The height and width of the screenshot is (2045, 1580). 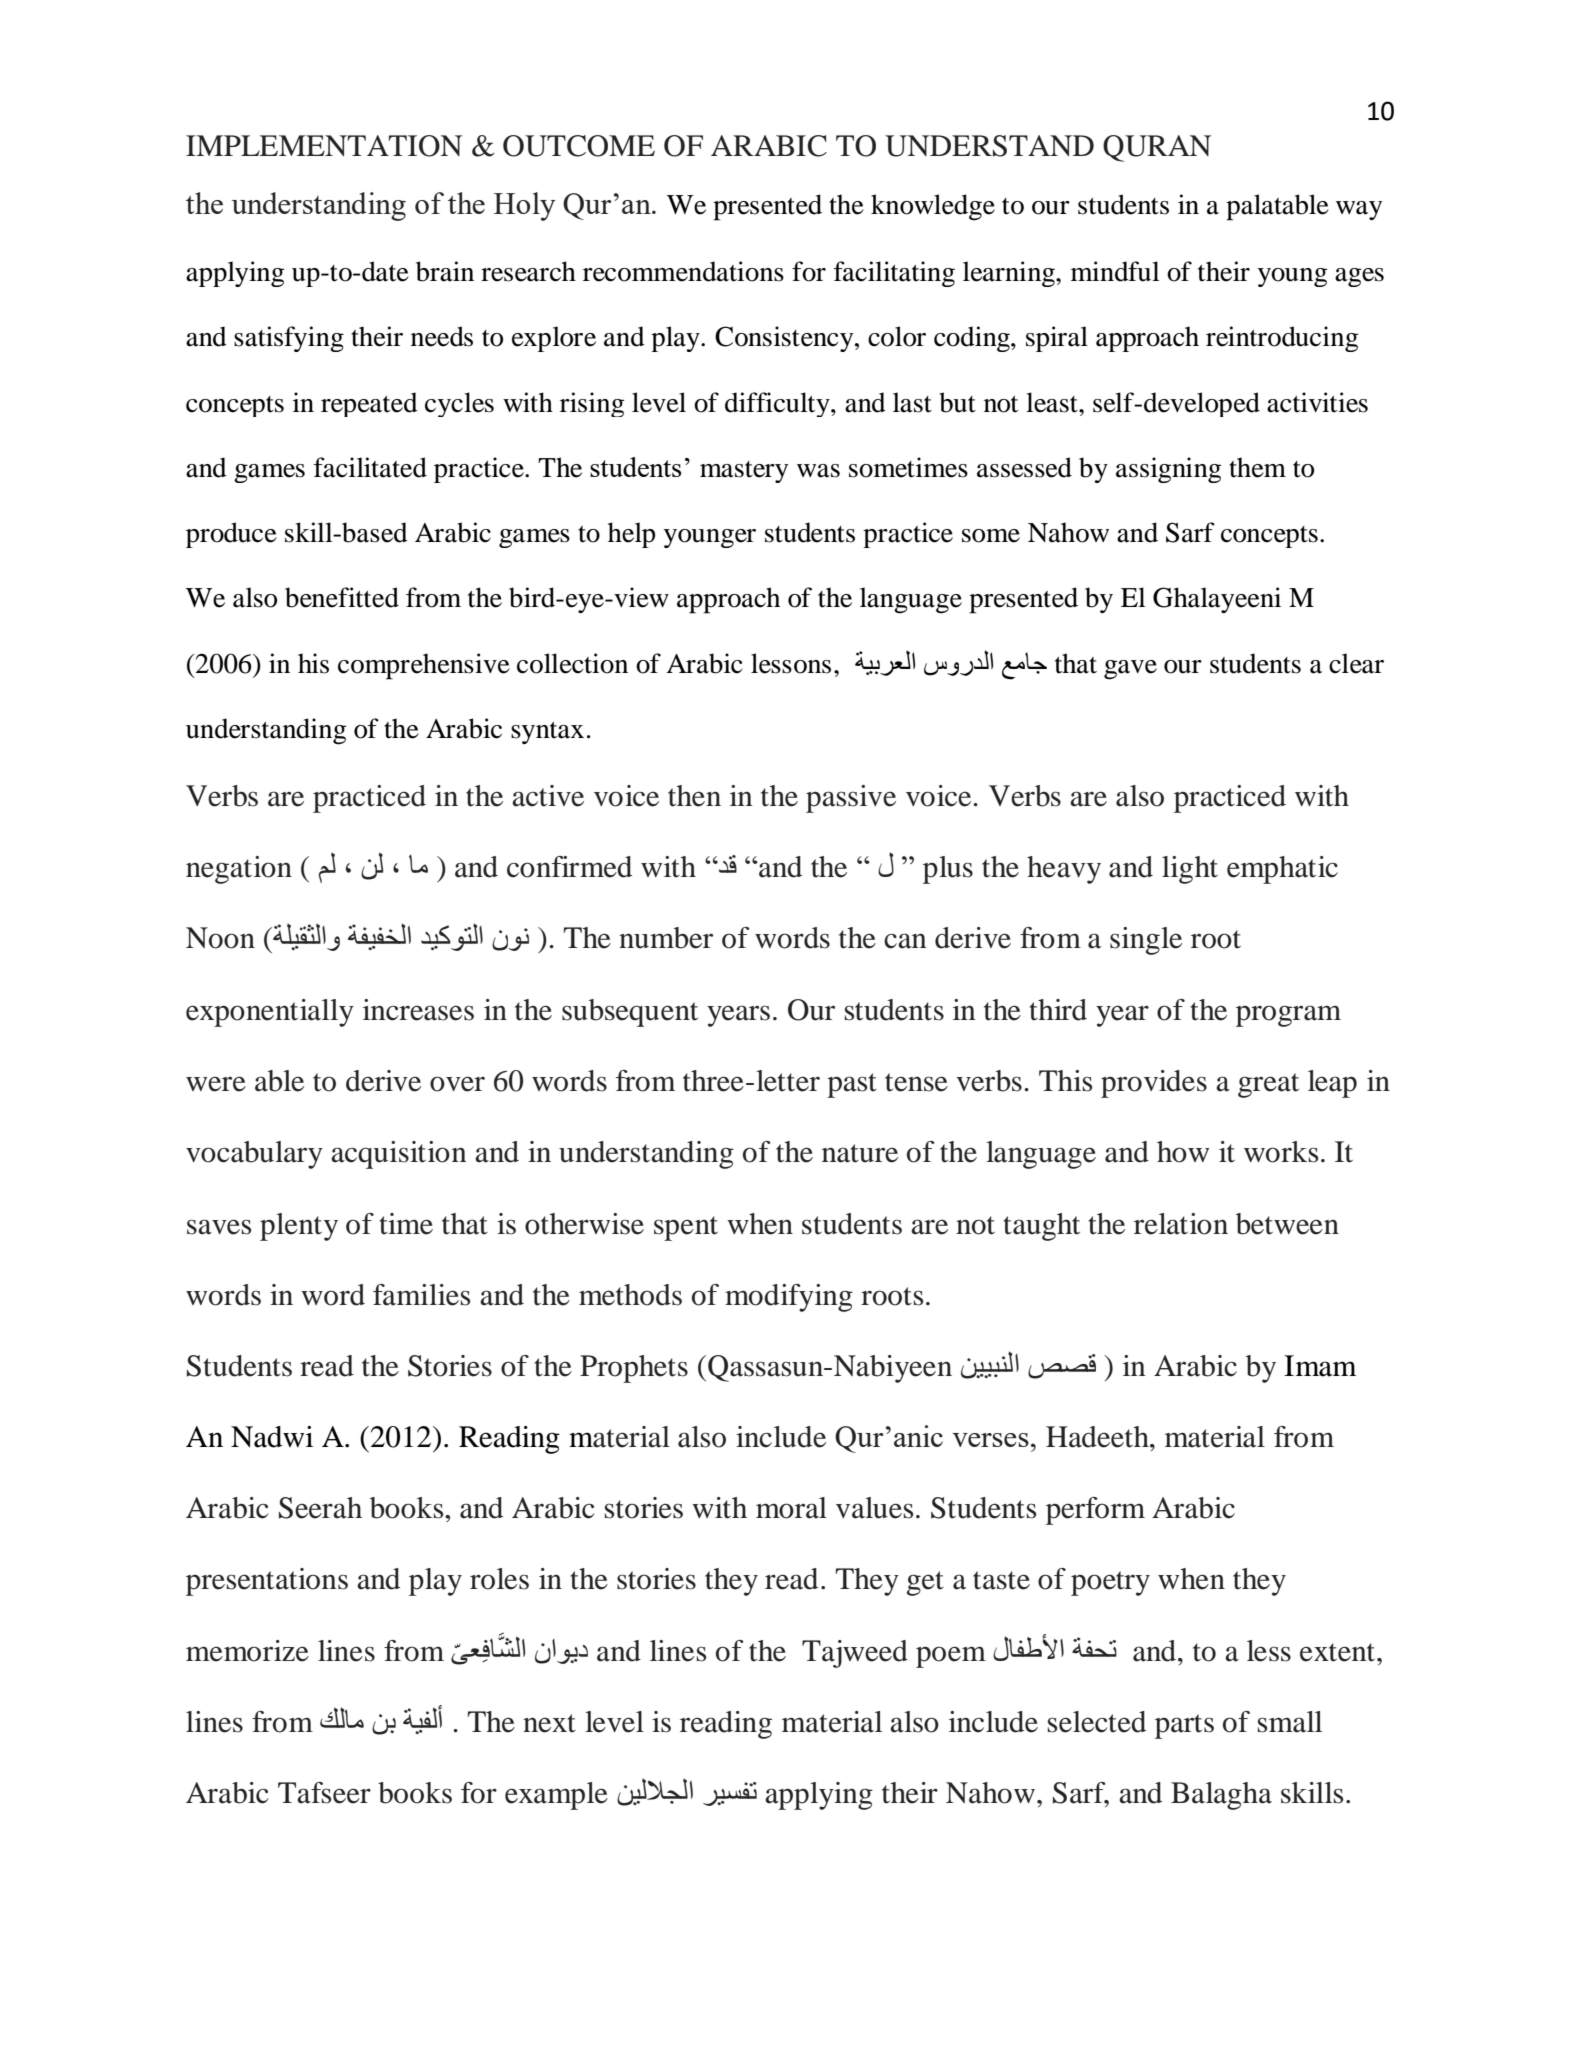 I want to click on gave, so click(x=1130, y=670).
